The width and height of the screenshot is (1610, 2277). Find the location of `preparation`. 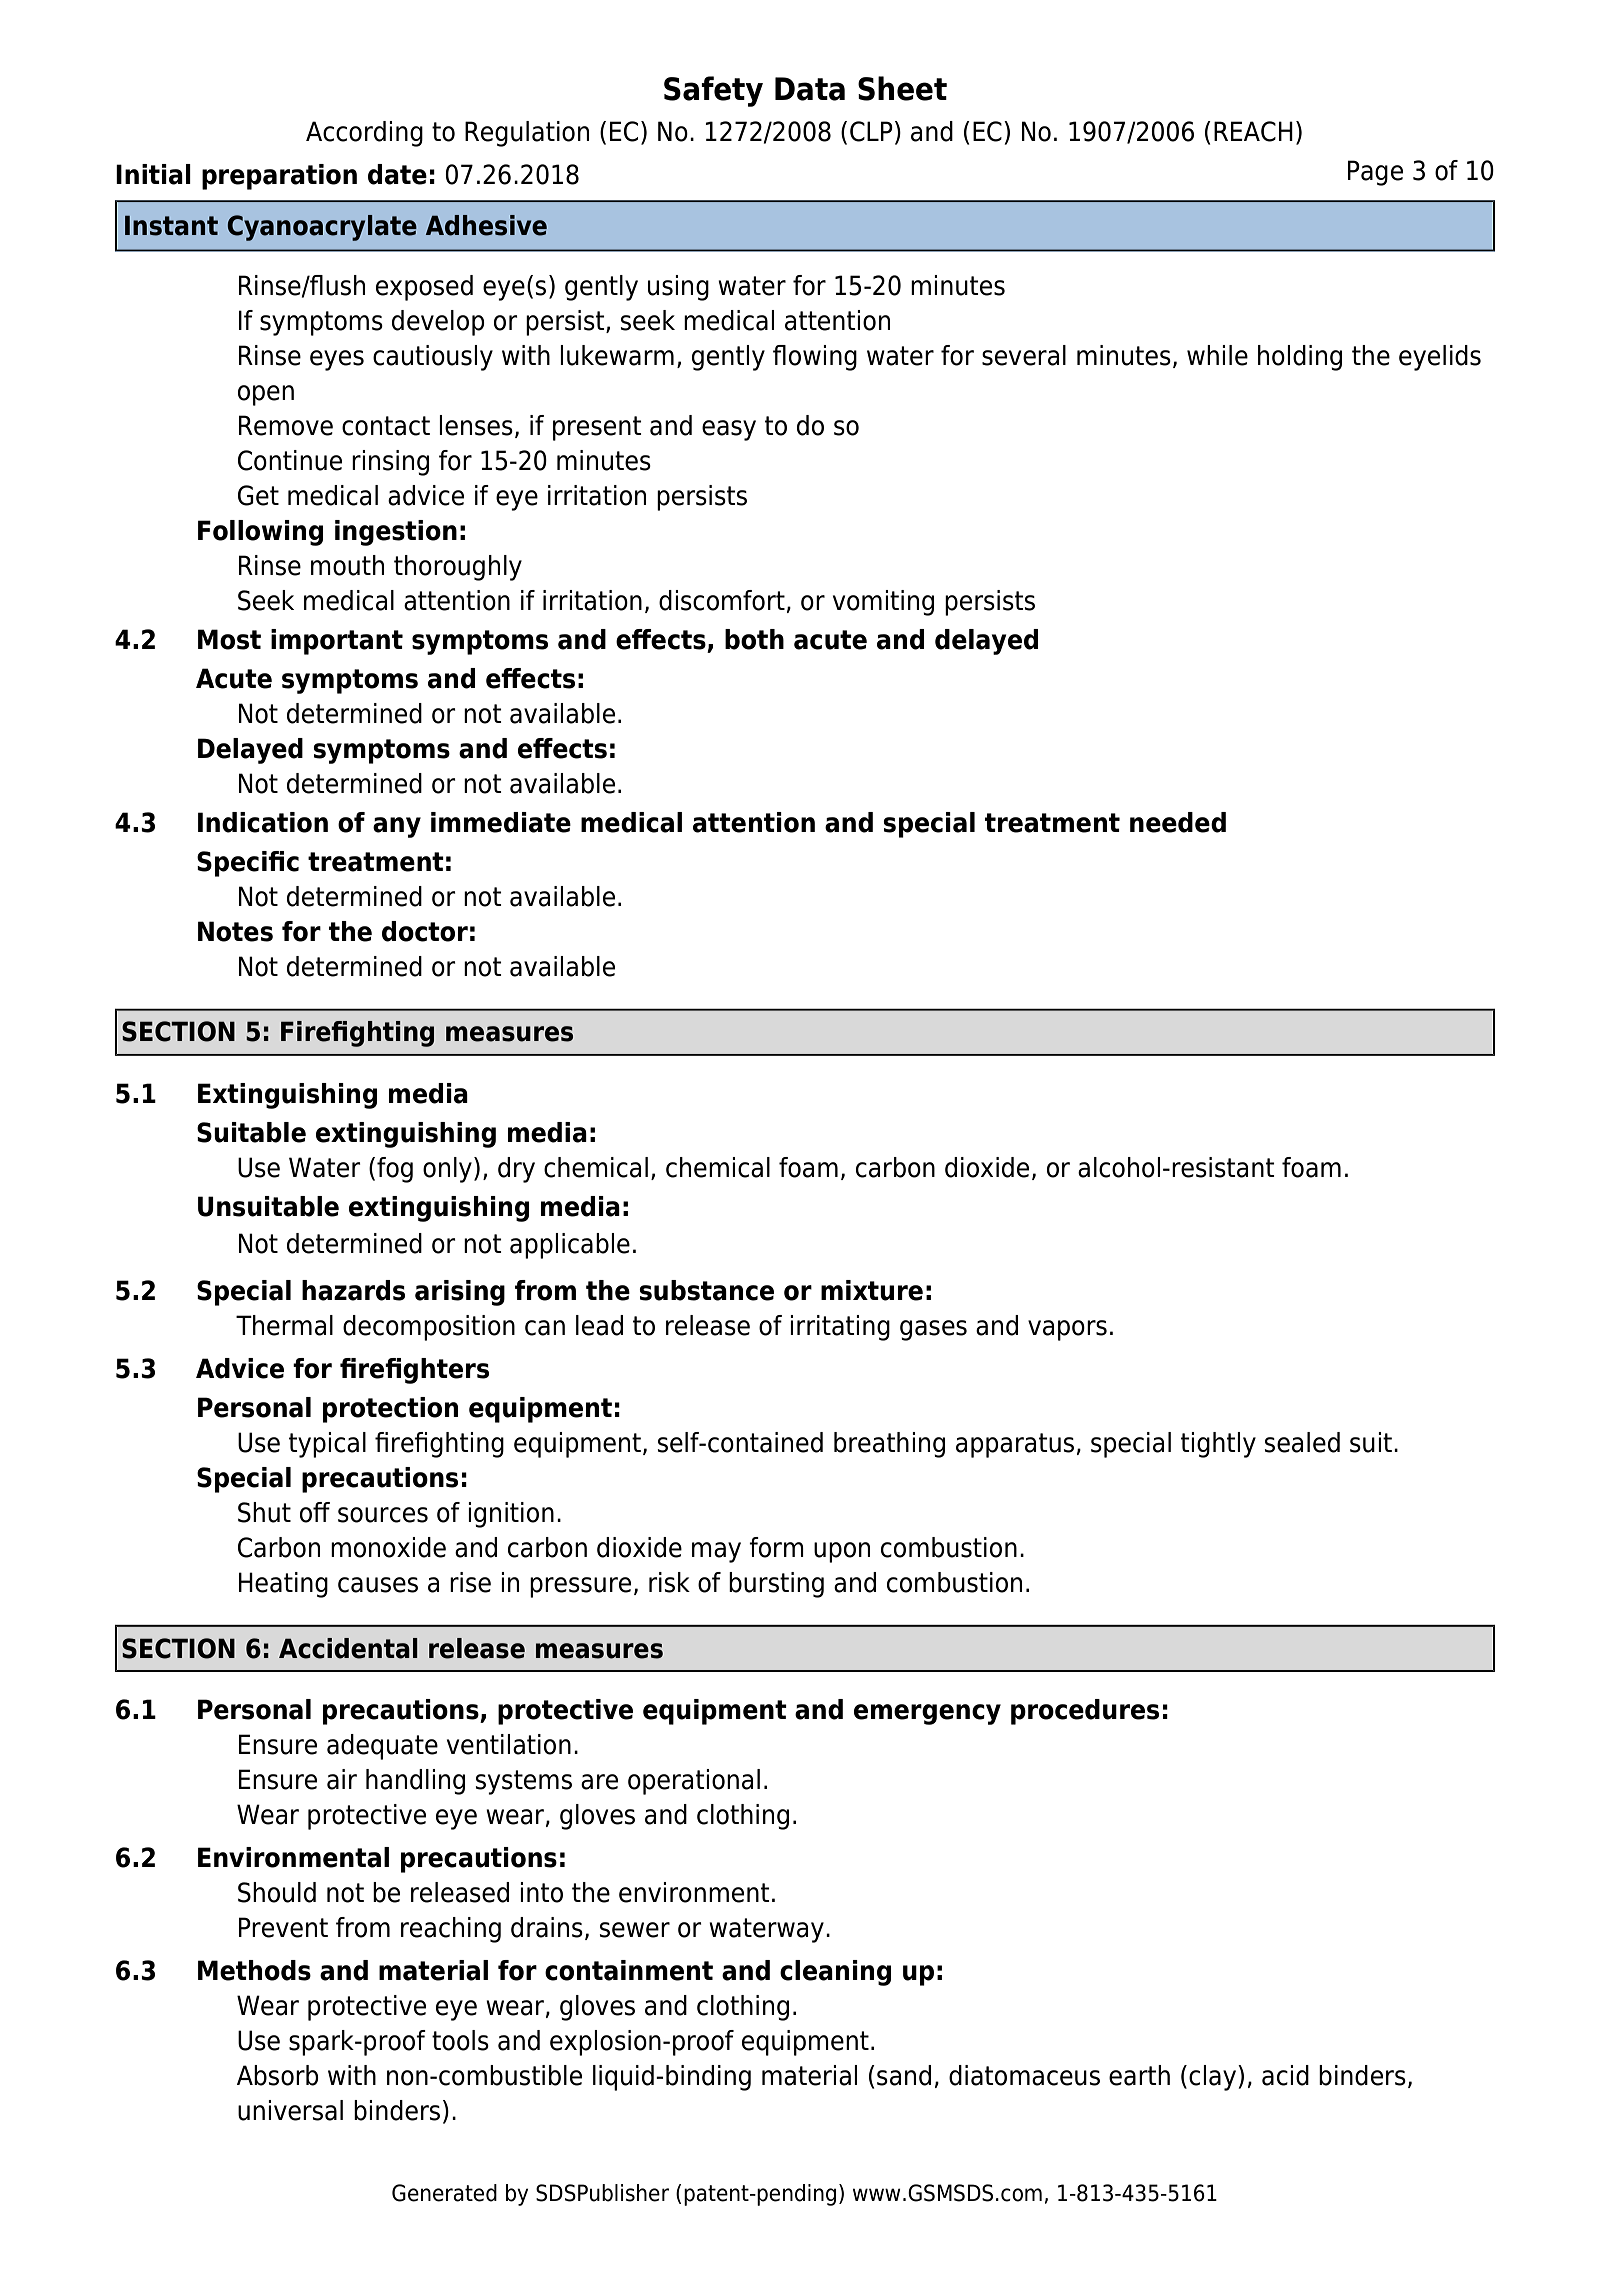

preparation is located at coordinates (279, 177).
